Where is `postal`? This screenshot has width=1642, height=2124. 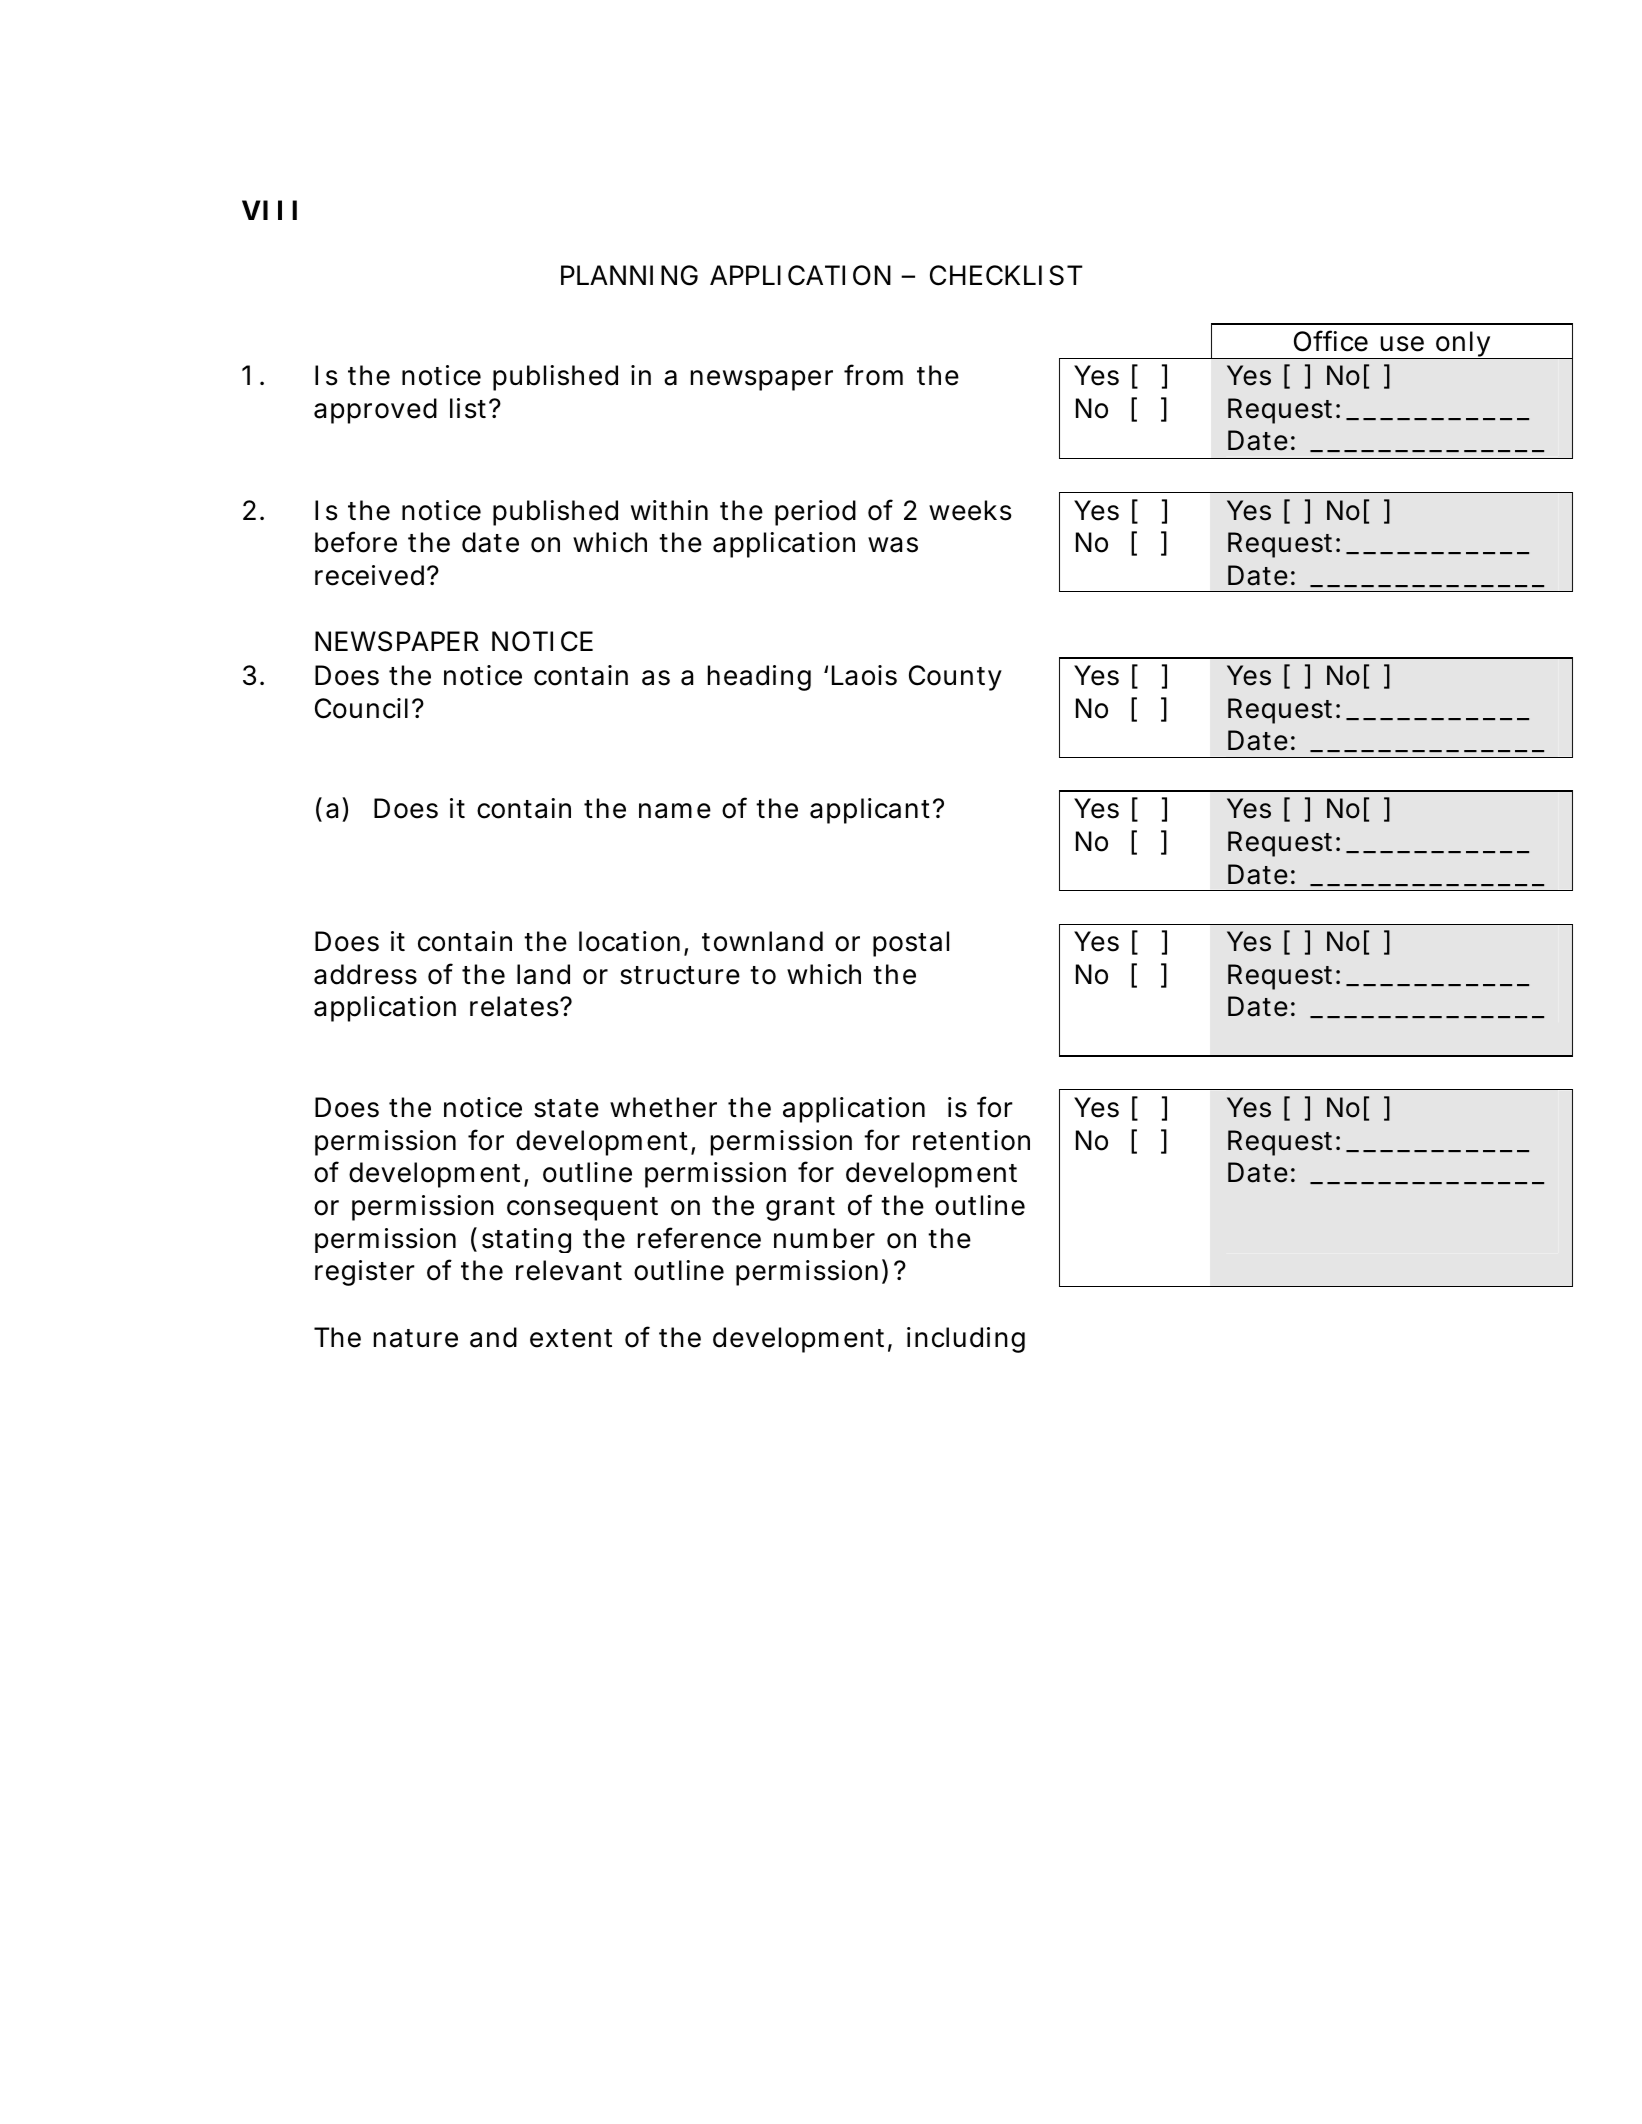
postal is located at coordinates (911, 944).
